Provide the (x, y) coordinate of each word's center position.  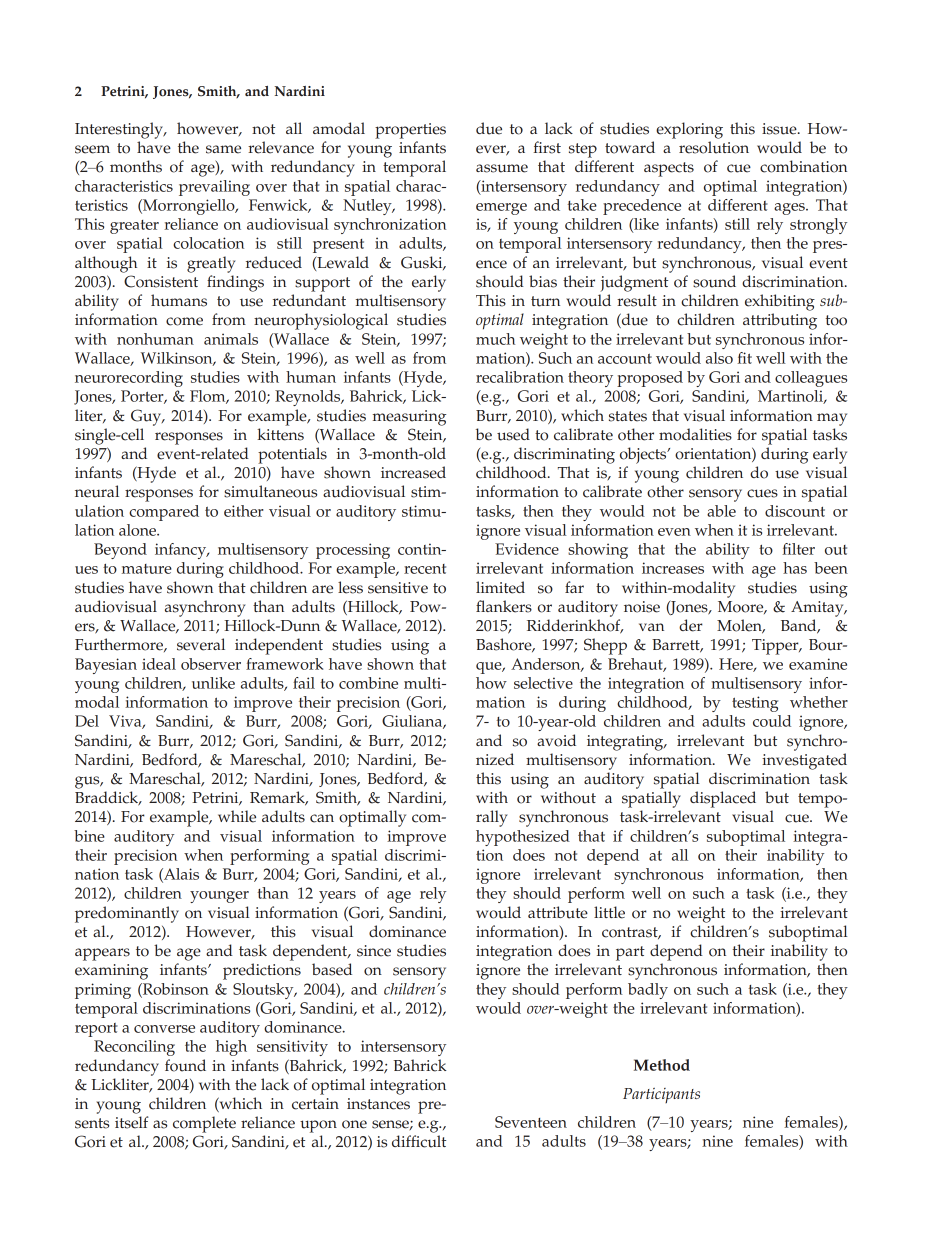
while (237, 816)
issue (780, 129)
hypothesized (523, 838)
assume (502, 168)
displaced (723, 799)
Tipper (776, 647)
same (223, 149)
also (719, 358)
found (185, 1065)
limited (500, 587)
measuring (409, 418)
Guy (147, 417)
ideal (159, 664)
